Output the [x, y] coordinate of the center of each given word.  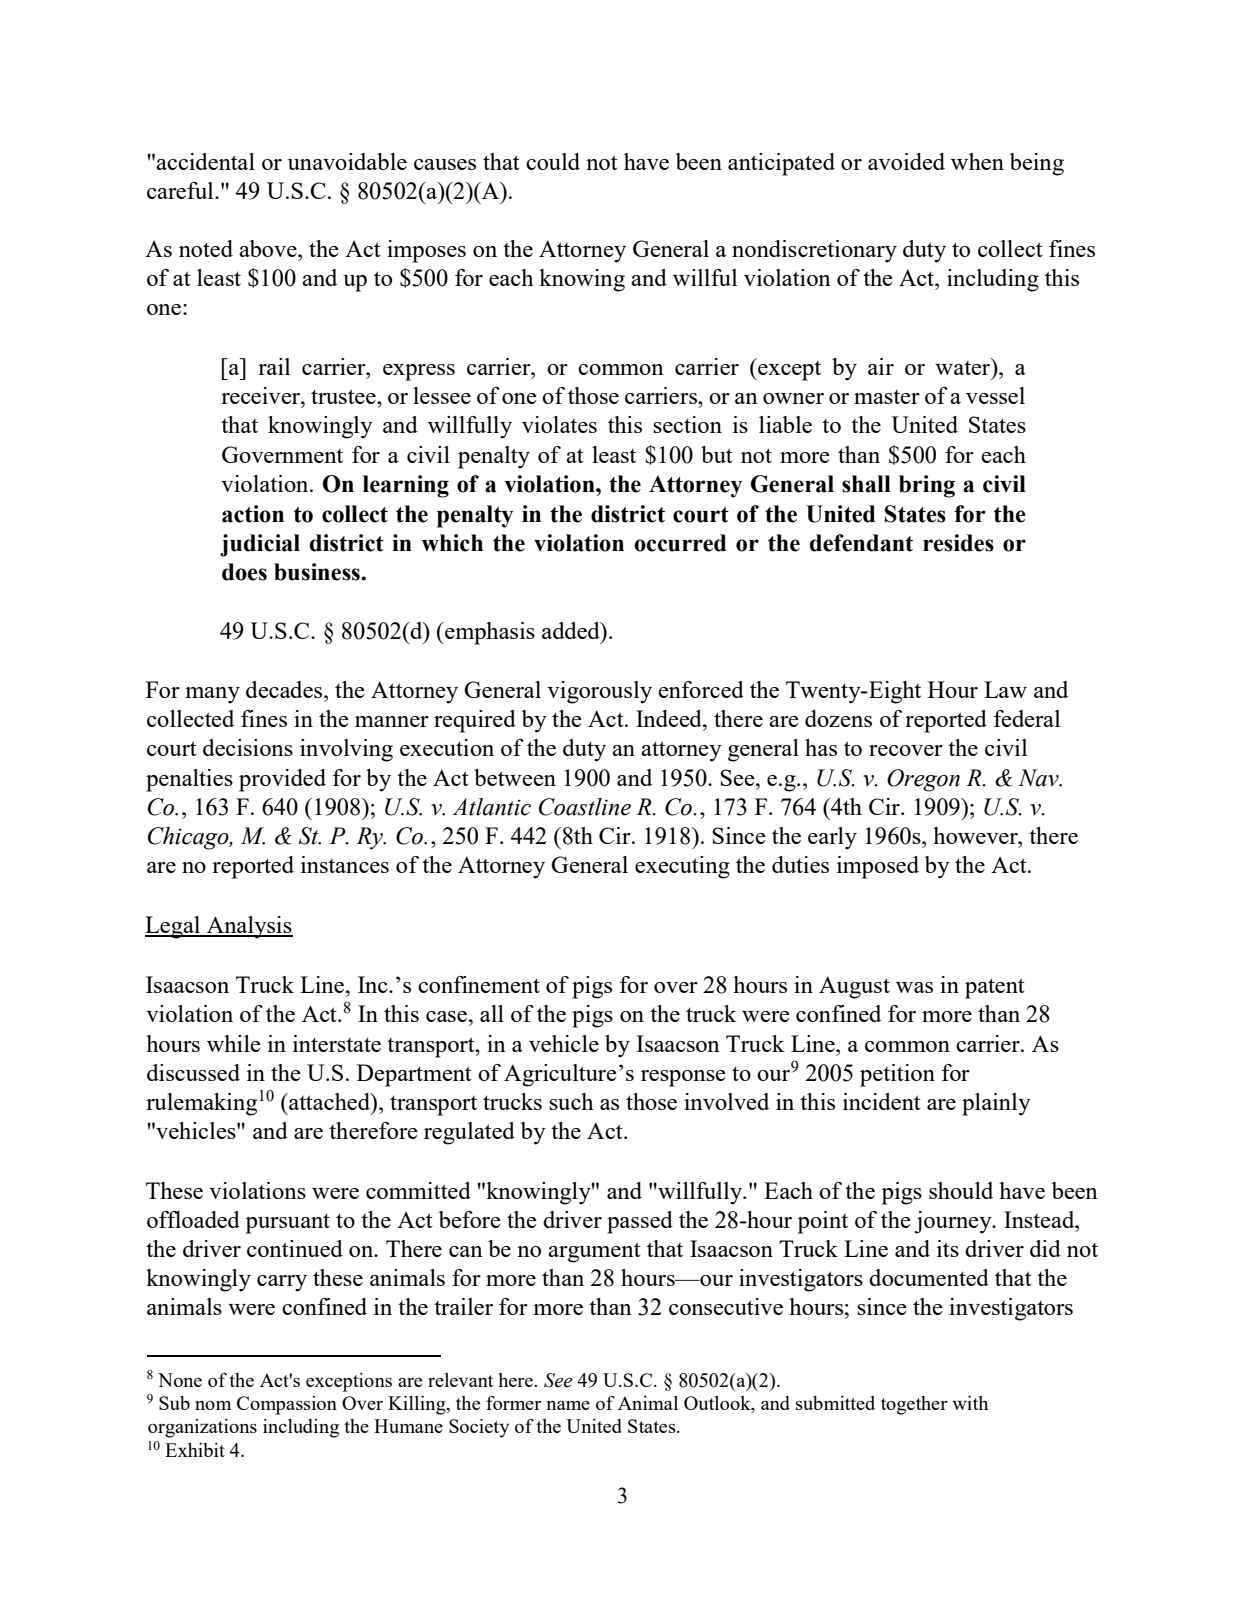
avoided [906, 161]
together [914, 1405]
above [269, 248]
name [568, 1405]
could [553, 161]
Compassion [287, 1405]
